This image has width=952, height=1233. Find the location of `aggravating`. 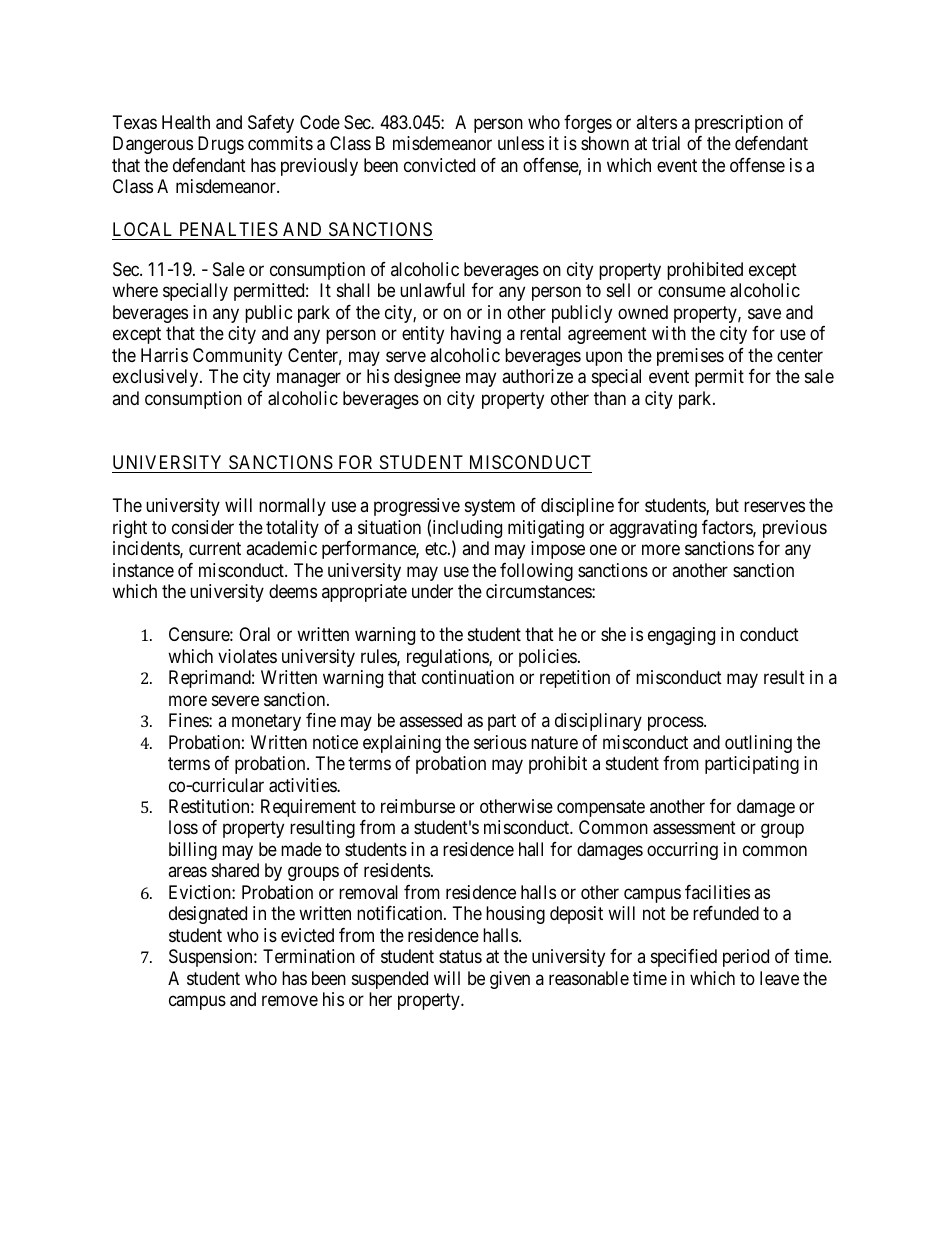

aggravating is located at coordinates (653, 529).
